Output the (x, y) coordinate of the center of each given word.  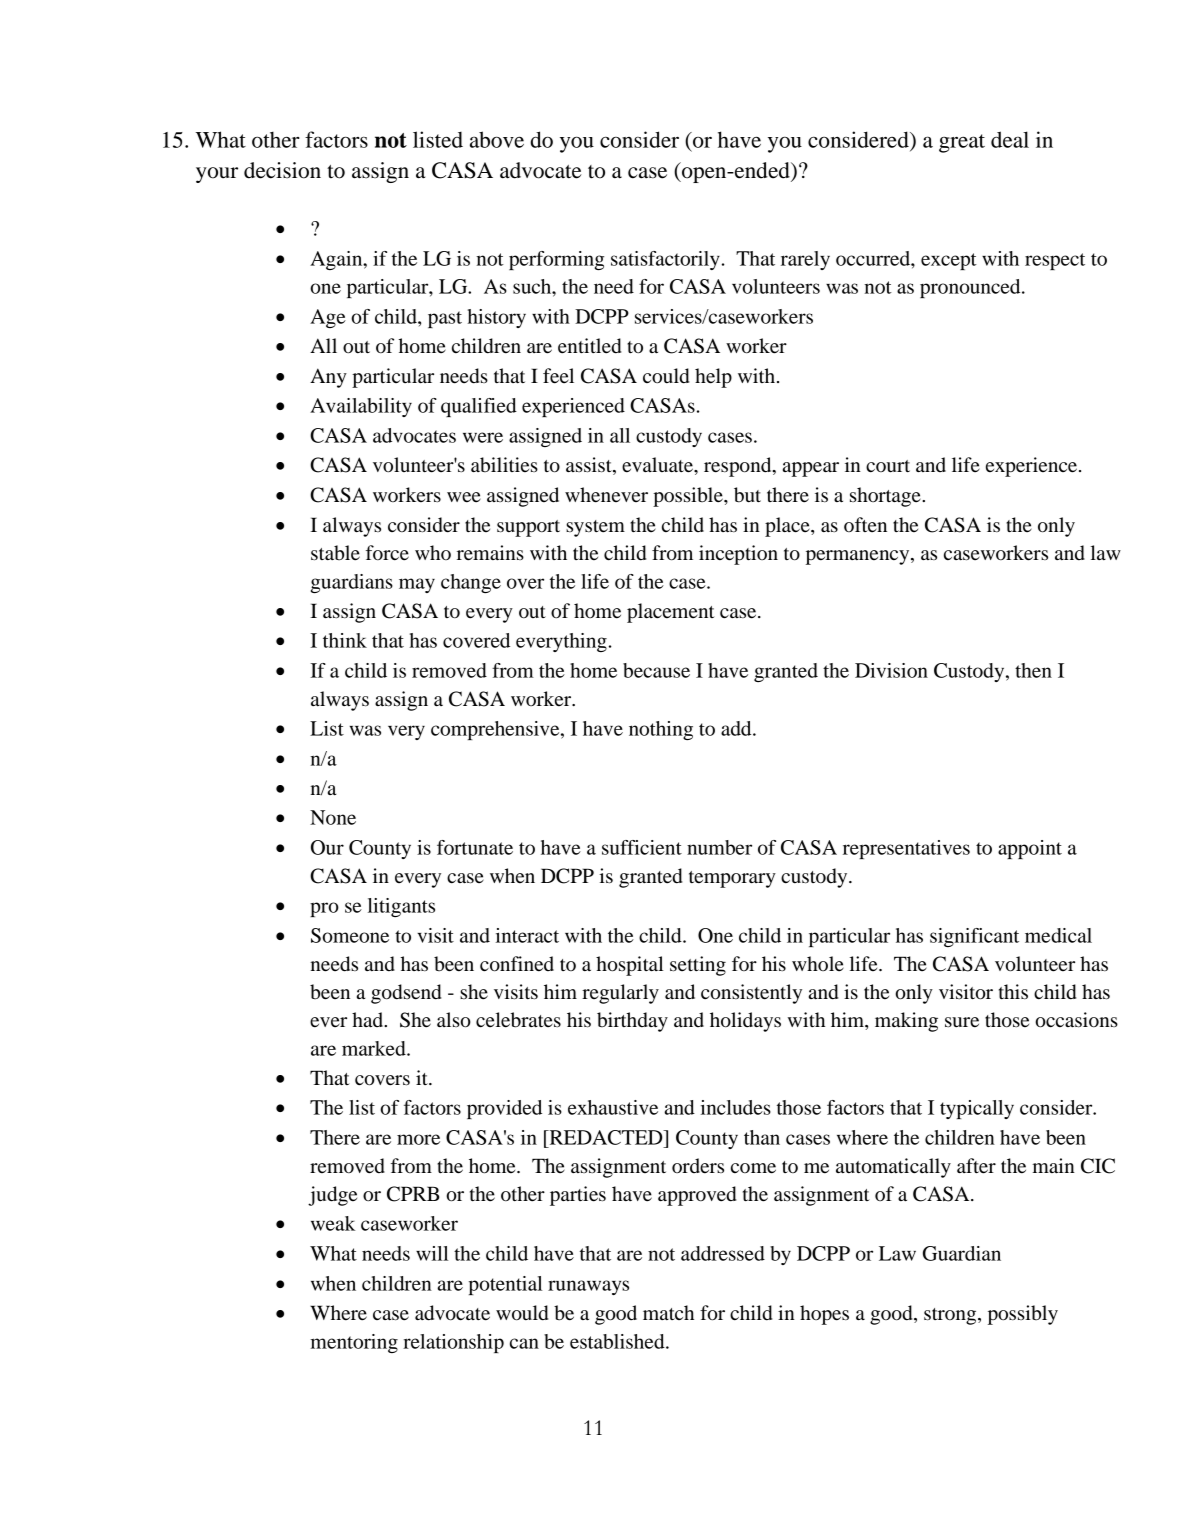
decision (282, 170)
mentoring (354, 1343)
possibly (1023, 1315)
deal (1010, 139)
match (668, 1312)
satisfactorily (665, 260)
